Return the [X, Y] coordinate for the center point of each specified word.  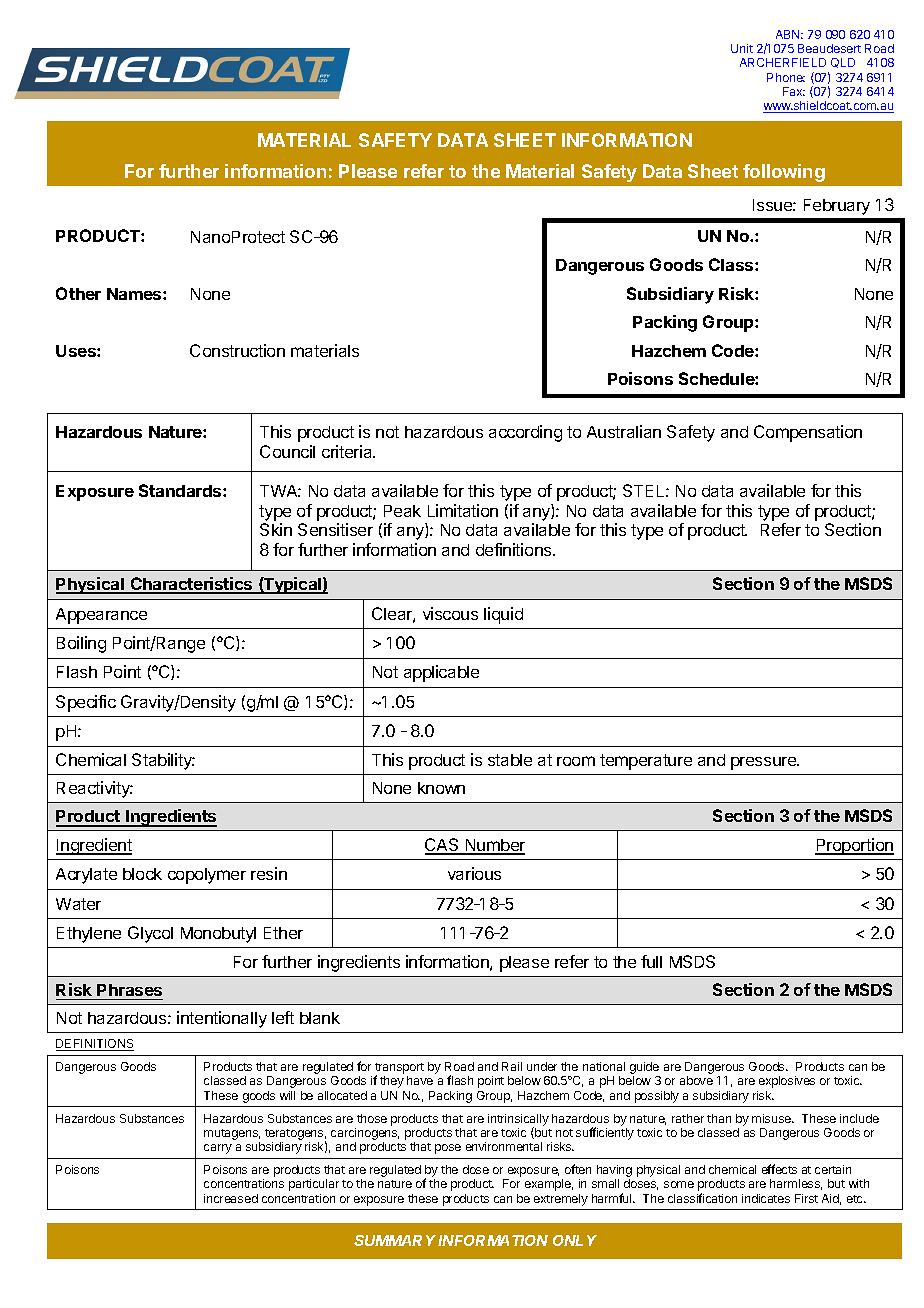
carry [218, 1149]
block [142, 874]
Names [135, 294]
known [441, 788]
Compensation [808, 433]
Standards [181, 490]
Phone [786, 77]
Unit [742, 48]
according [525, 433]
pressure [765, 763]
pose [448, 1149]
